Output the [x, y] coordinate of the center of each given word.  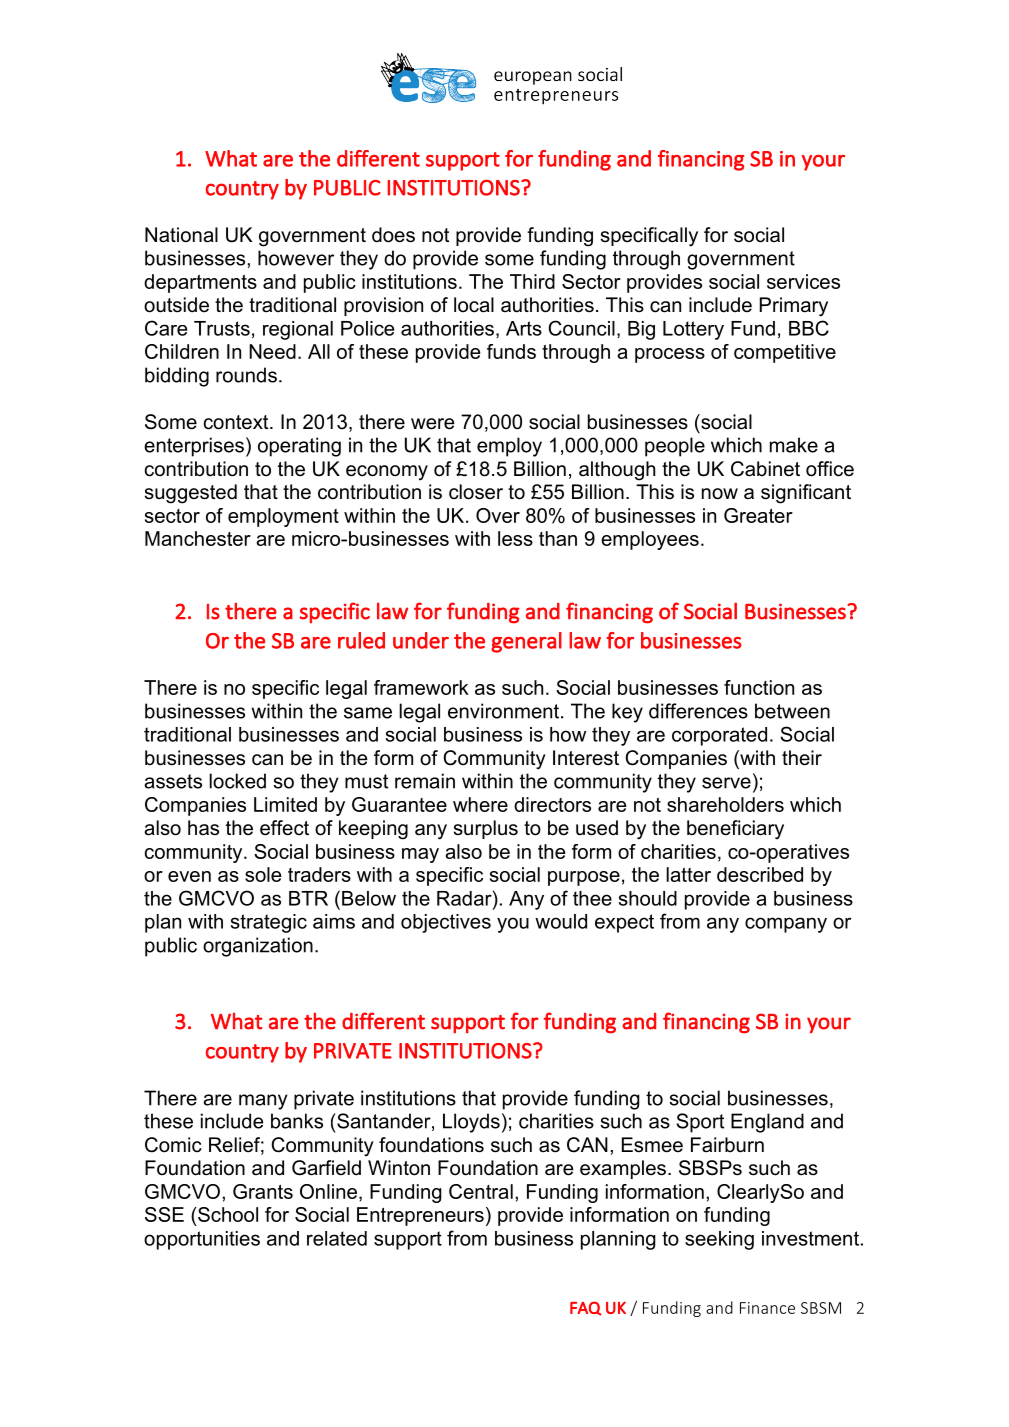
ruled [361, 640]
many [263, 1102]
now [720, 494]
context [237, 422]
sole [263, 874]
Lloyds [471, 1123]
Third [532, 281]
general [526, 642]
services [803, 281]
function [759, 687]
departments [200, 283]
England [767, 1123]
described [760, 874]
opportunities [202, 1240]
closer [476, 492]
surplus [486, 829]
